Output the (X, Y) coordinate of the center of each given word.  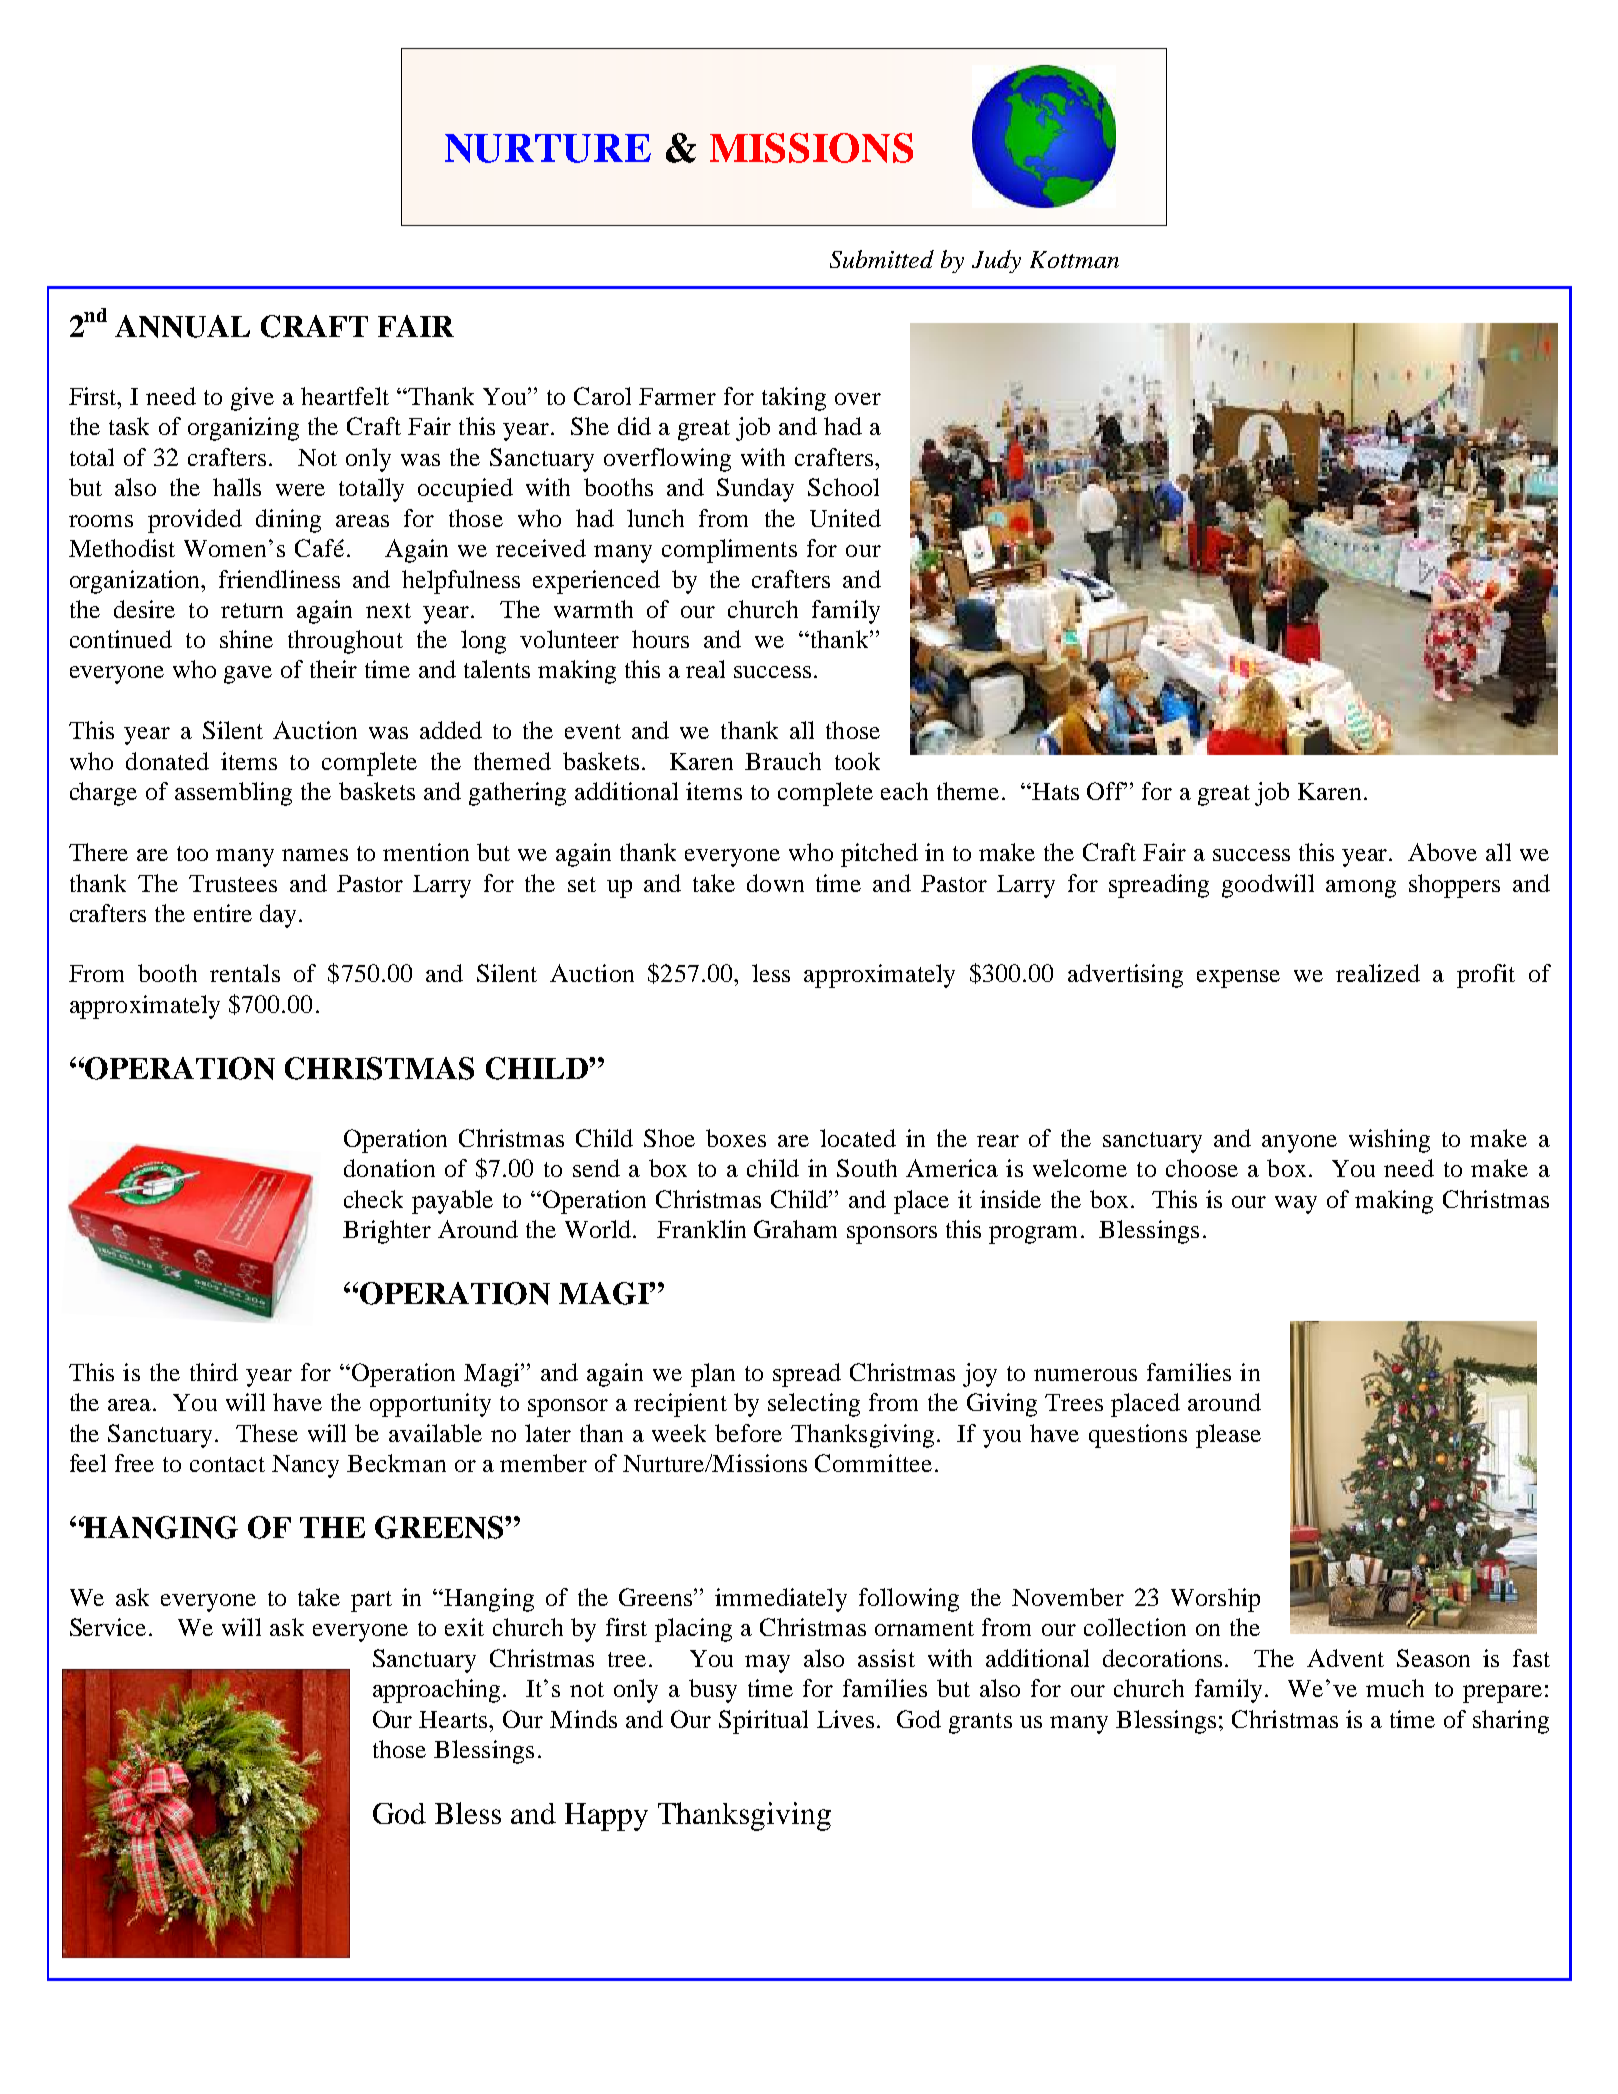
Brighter (387, 1232)
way (1296, 1205)
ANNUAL (182, 326)
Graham (795, 1229)
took (857, 761)
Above (1442, 852)
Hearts (454, 1719)
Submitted (882, 259)
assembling (233, 794)
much (1395, 1688)
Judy (996, 261)
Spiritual (763, 1722)
